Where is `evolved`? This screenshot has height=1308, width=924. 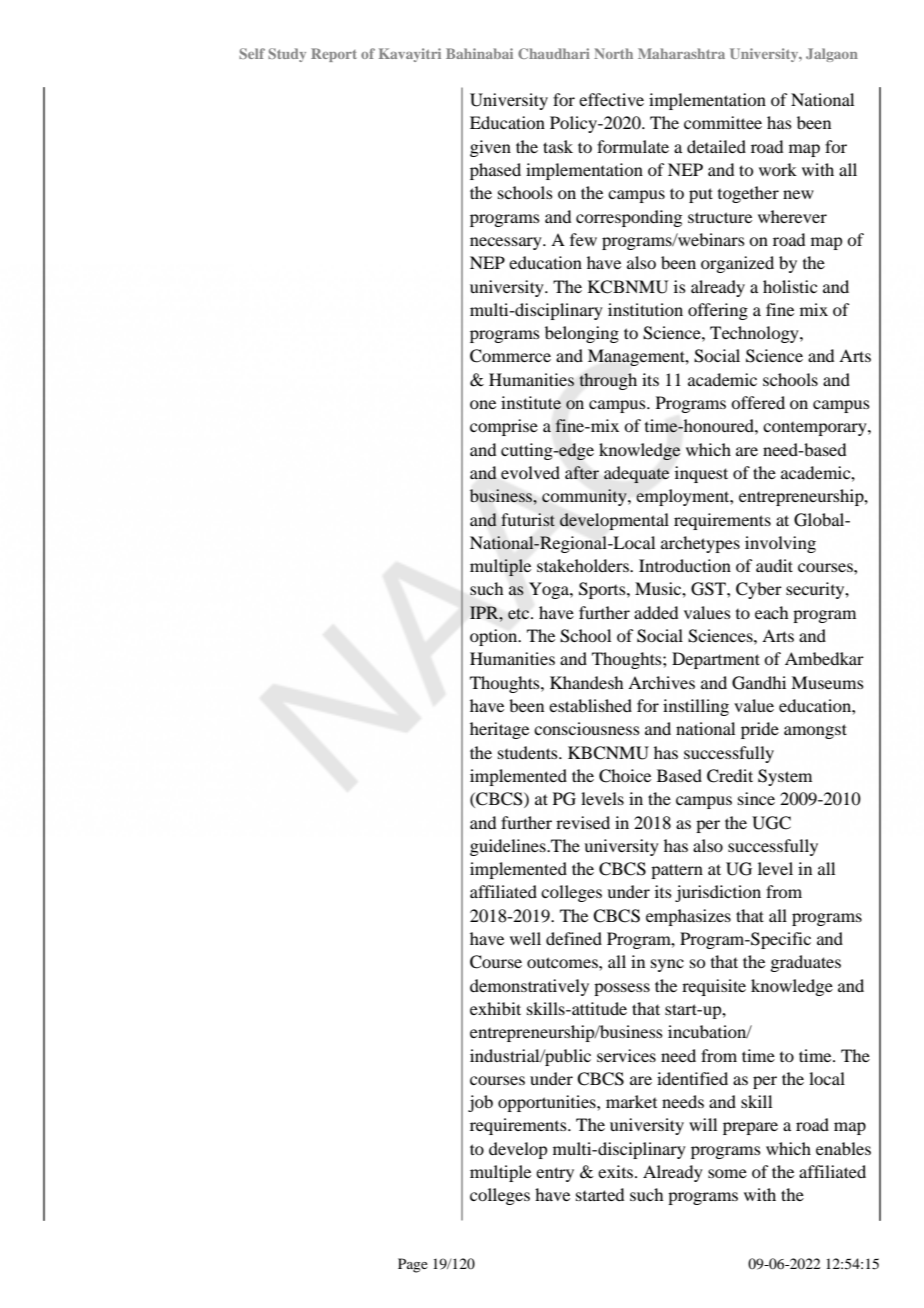 evolved is located at coordinates (530, 472).
